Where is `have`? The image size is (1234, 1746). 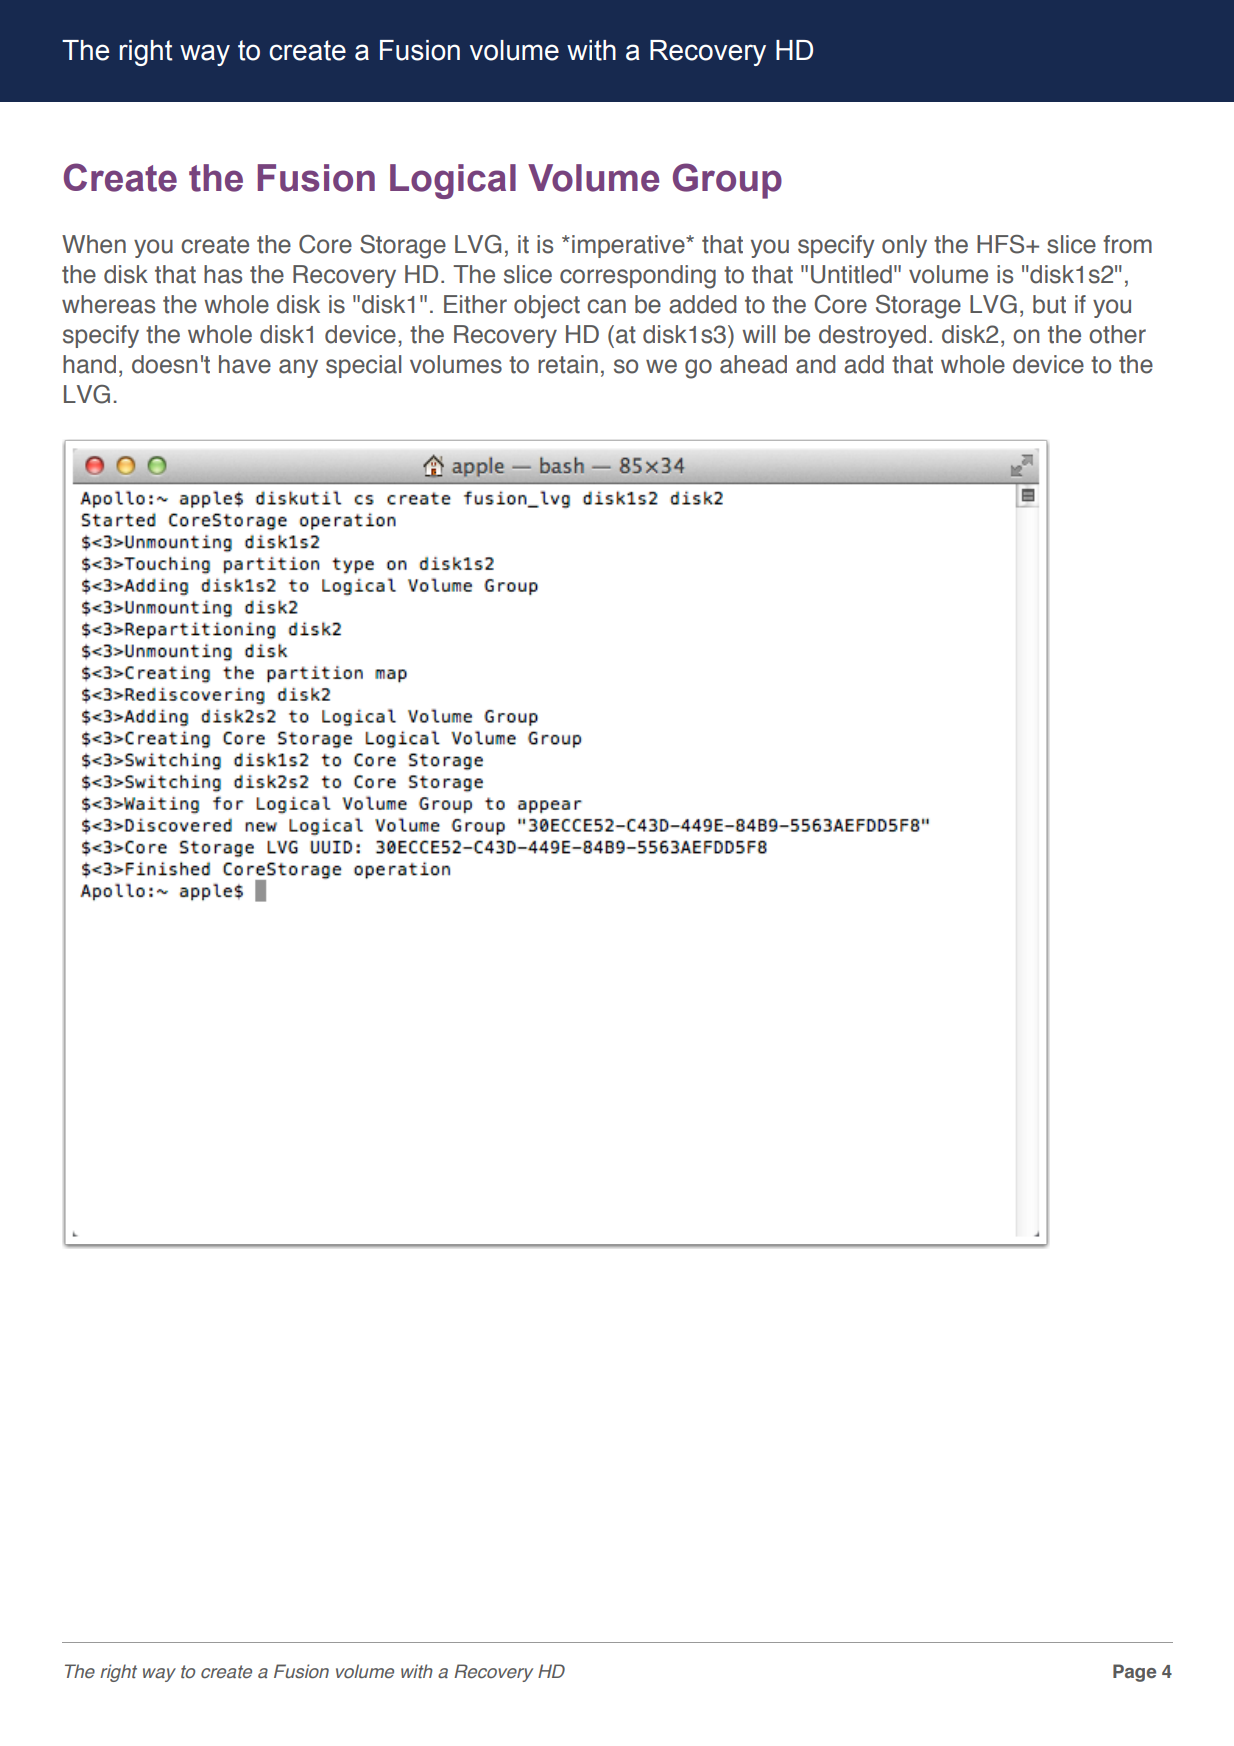 have is located at coordinates (245, 364).
